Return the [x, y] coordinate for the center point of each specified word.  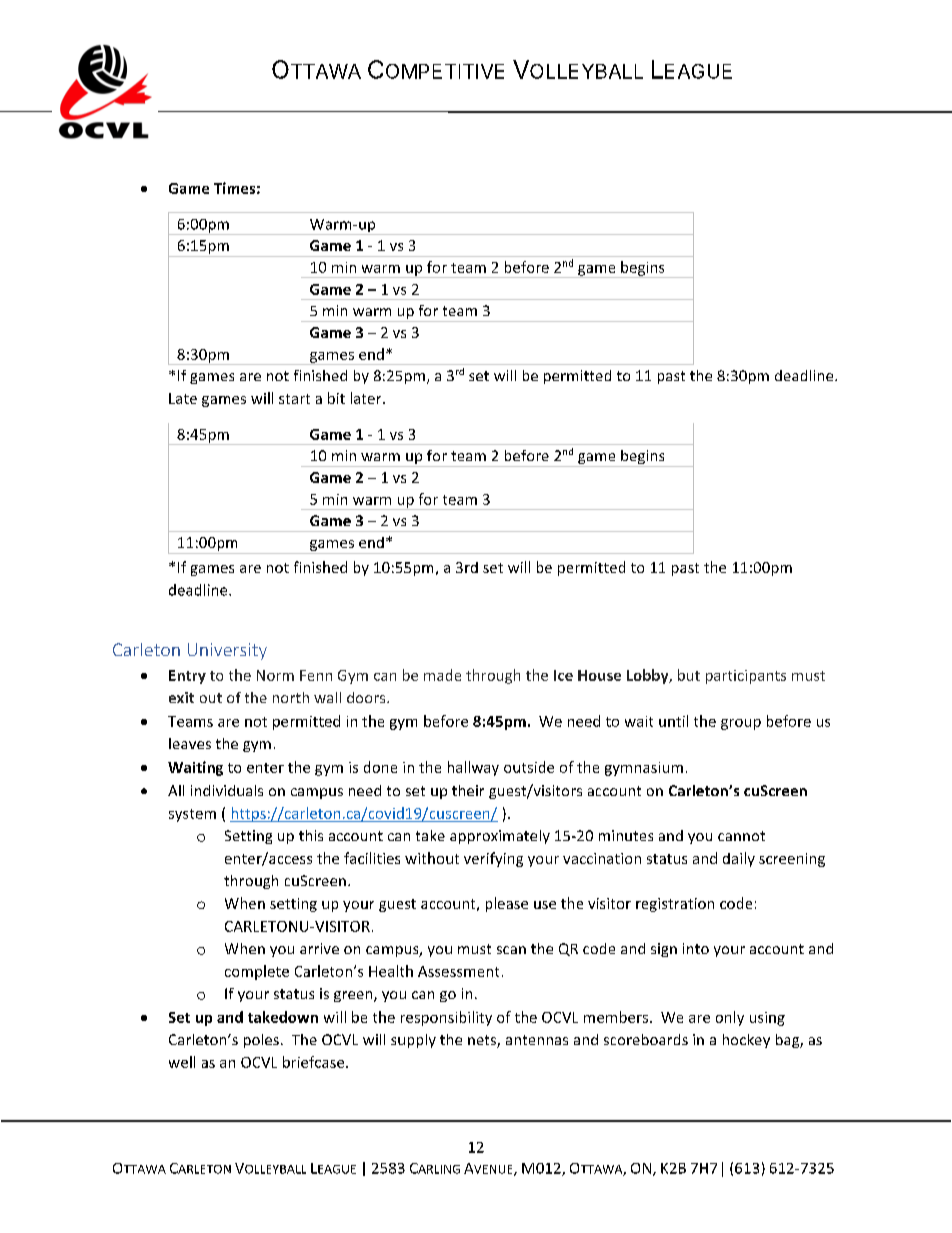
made [442, 675]
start [294, 399]
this [311, 835]
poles [261, 1041]
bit [336, 398]
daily [739, 859]
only [730, 1018]
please [507, 904]
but [689, 675]
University [227, 651]
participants [746, 677]
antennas [537, 1040]
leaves [190, 743]
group [741, 724]
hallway [473, 768]
